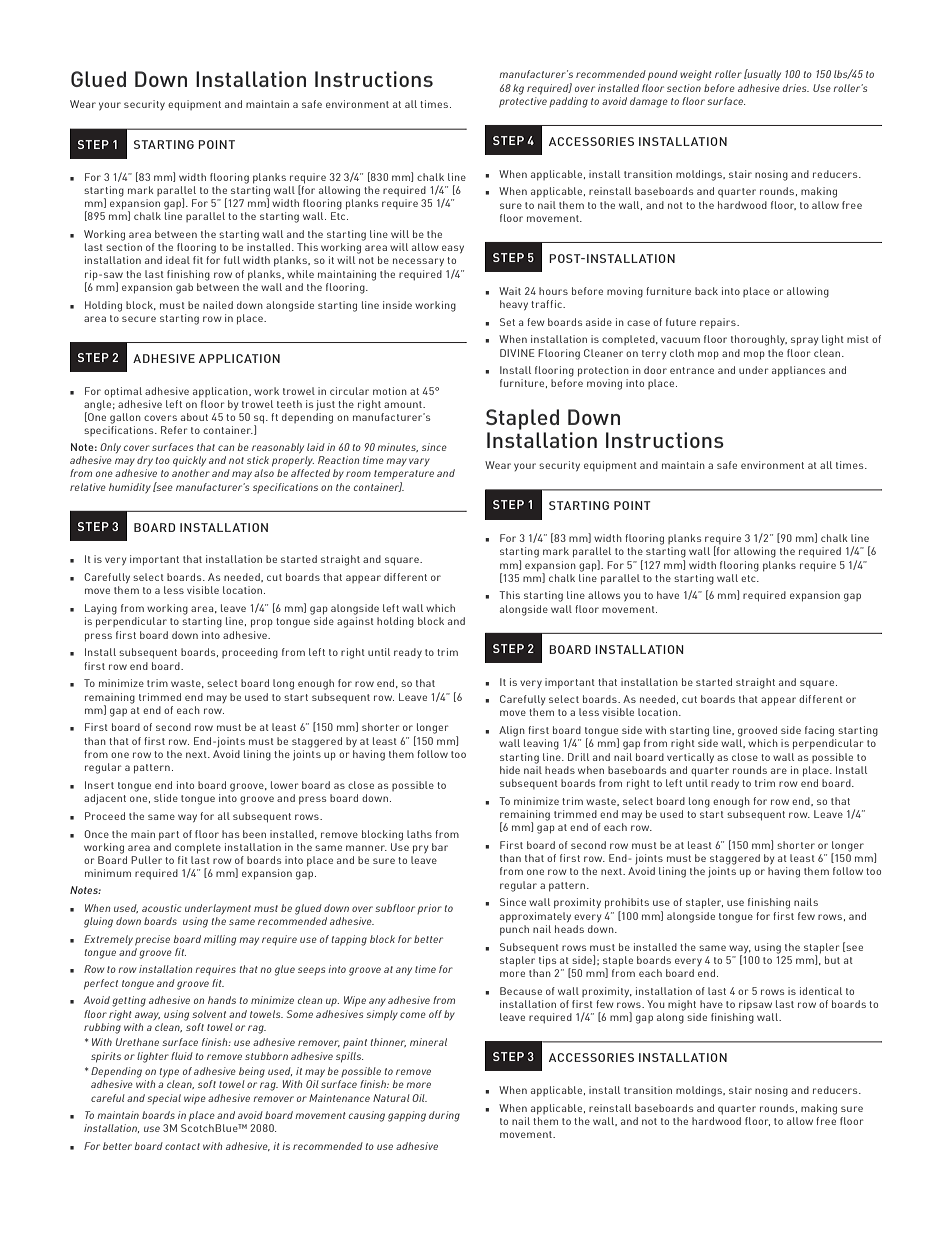  Describe the element at coordinates (819, 731) in the screenshot. I see `facing` at that location.
